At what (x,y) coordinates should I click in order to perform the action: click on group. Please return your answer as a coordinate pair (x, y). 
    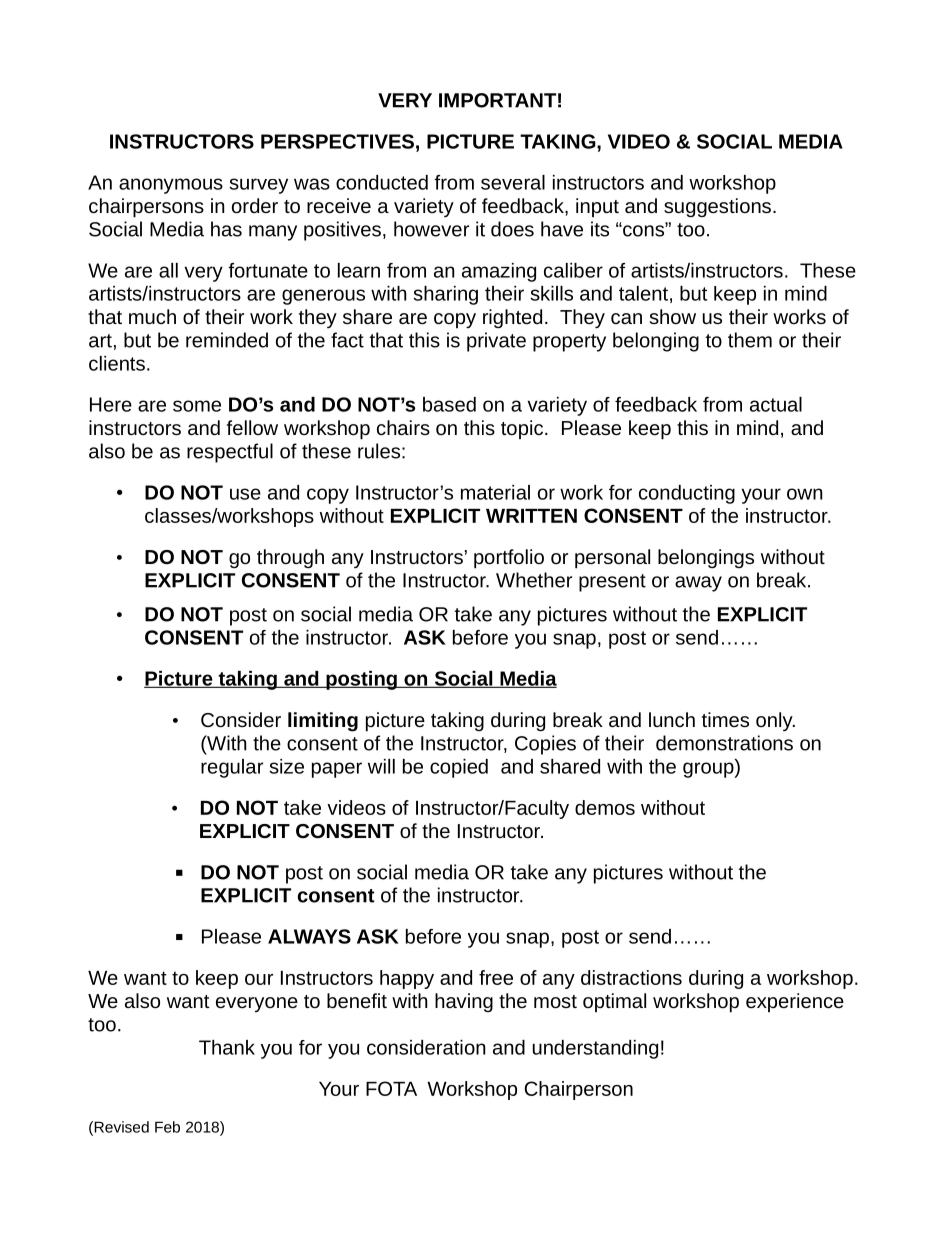
    Looking at the image, I should click on (709, 769).
